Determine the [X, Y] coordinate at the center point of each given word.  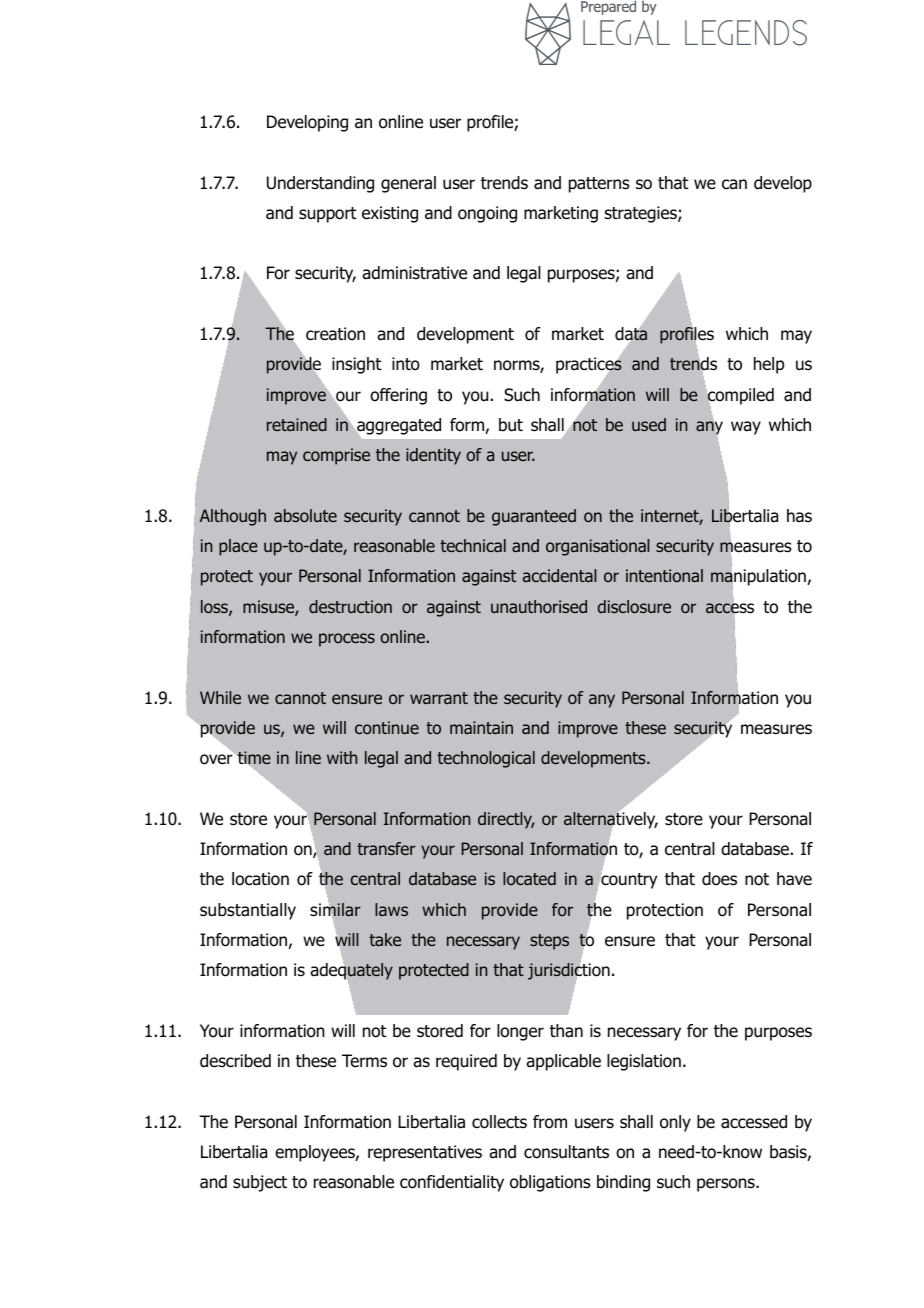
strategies [642, 214]
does [719, 879]
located [529, 878]
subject [260, 1183]
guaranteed [534, 517]
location [260, 879]
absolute [305, 515]
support [327, 215]
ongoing [487, 214]
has [799, 516]
